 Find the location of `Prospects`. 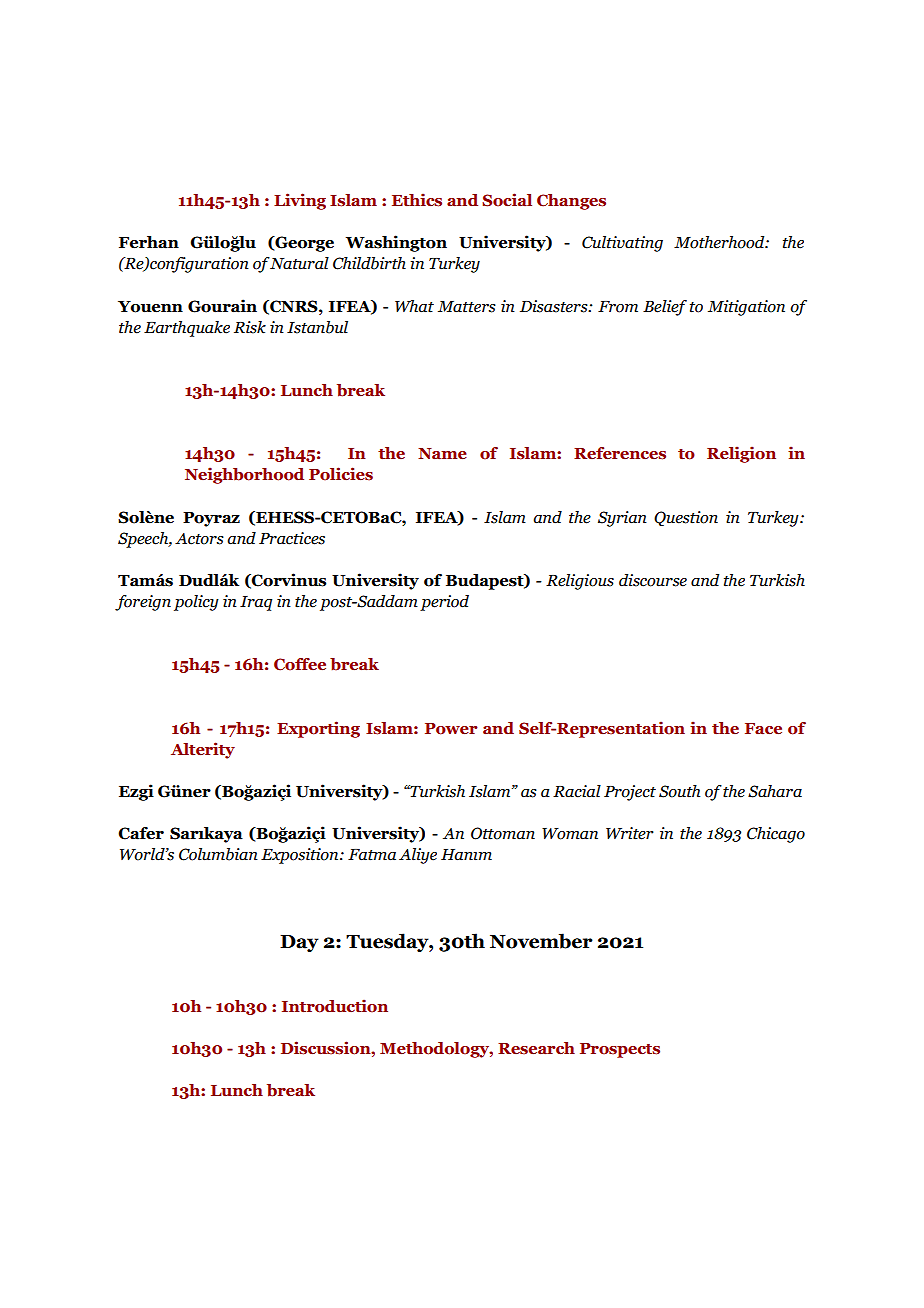

Prospects is located at coordinates (620, 1050).
